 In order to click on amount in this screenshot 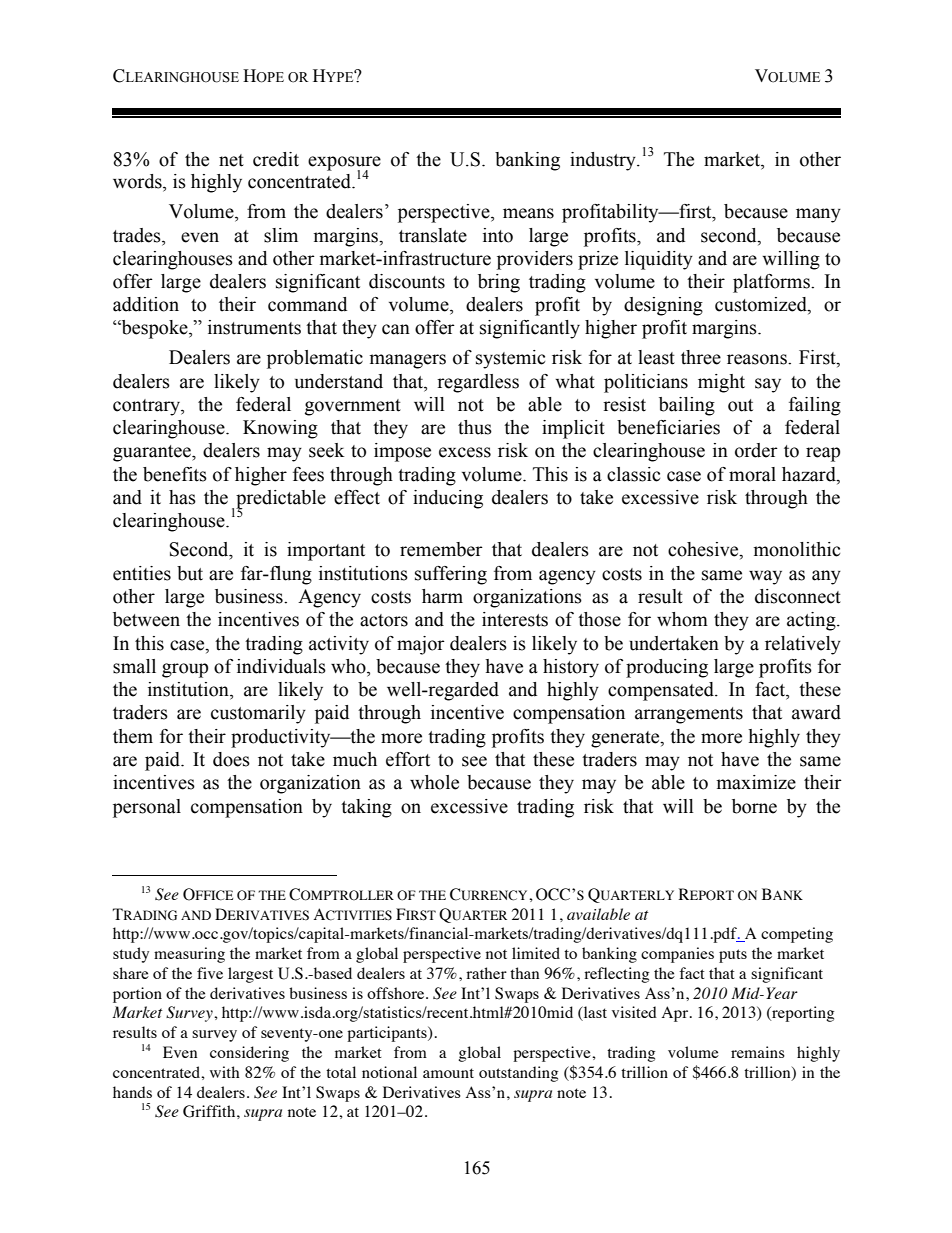, I will do `click(448, 1073)`.
